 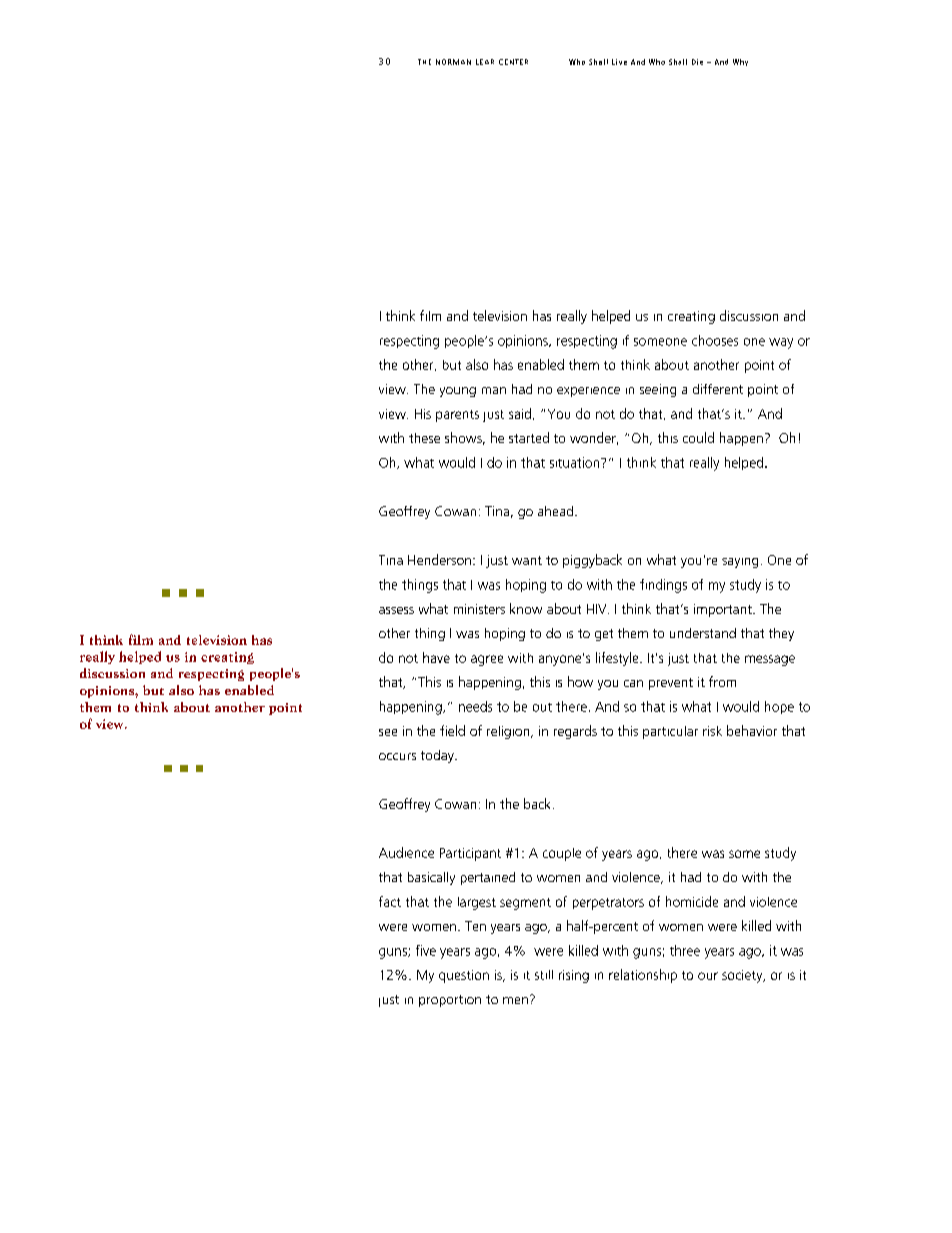 What do you see at coordinates (722, 681) in the screenshot?
I see `from` at bounding box center [722, 681].
